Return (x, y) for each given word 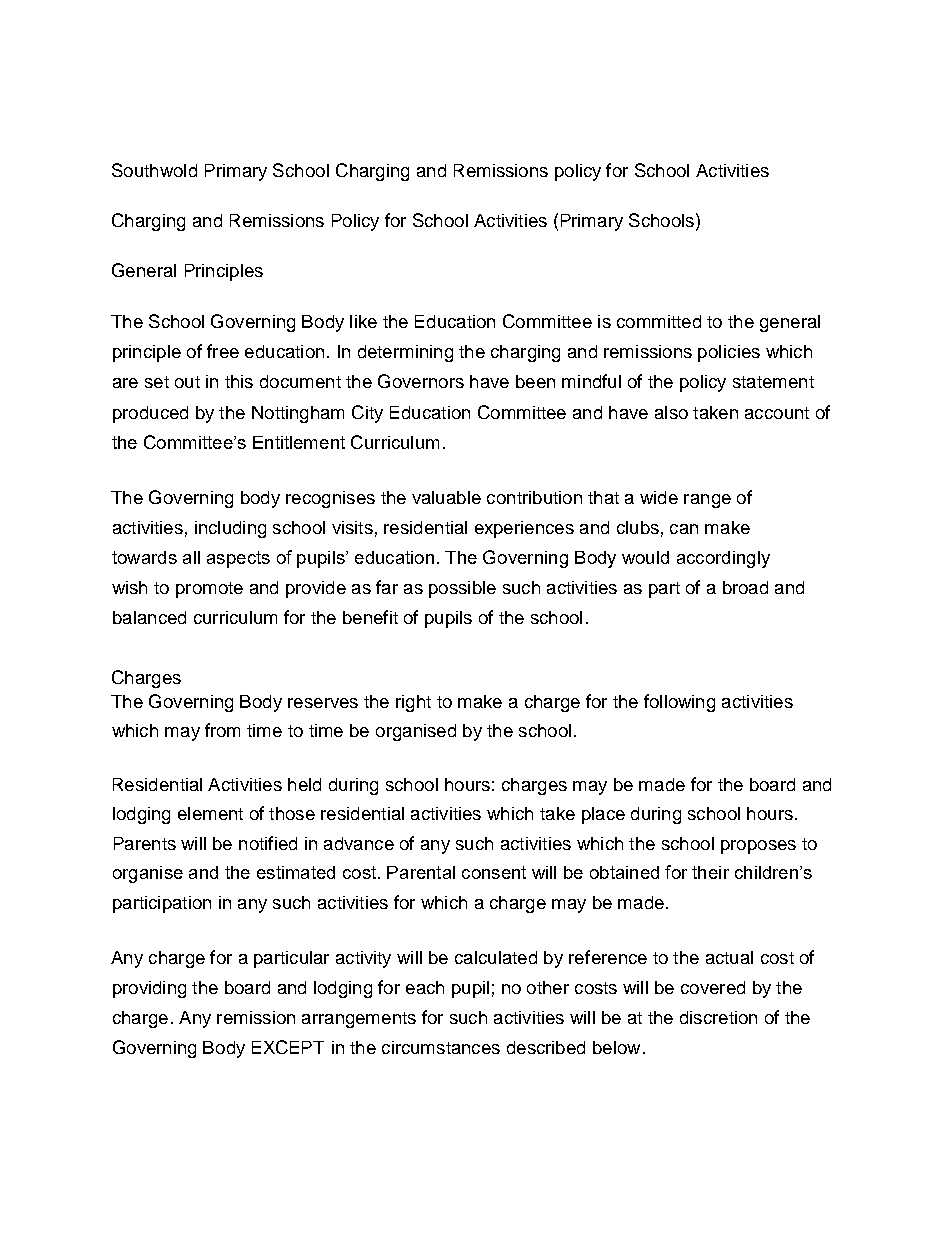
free (223, 351)
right (413, 703)
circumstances (441, 1047)
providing (149, 989)
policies (729, 353)
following (679, 703)
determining (405, 353)
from (222, 730)
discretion (718, 1017)
